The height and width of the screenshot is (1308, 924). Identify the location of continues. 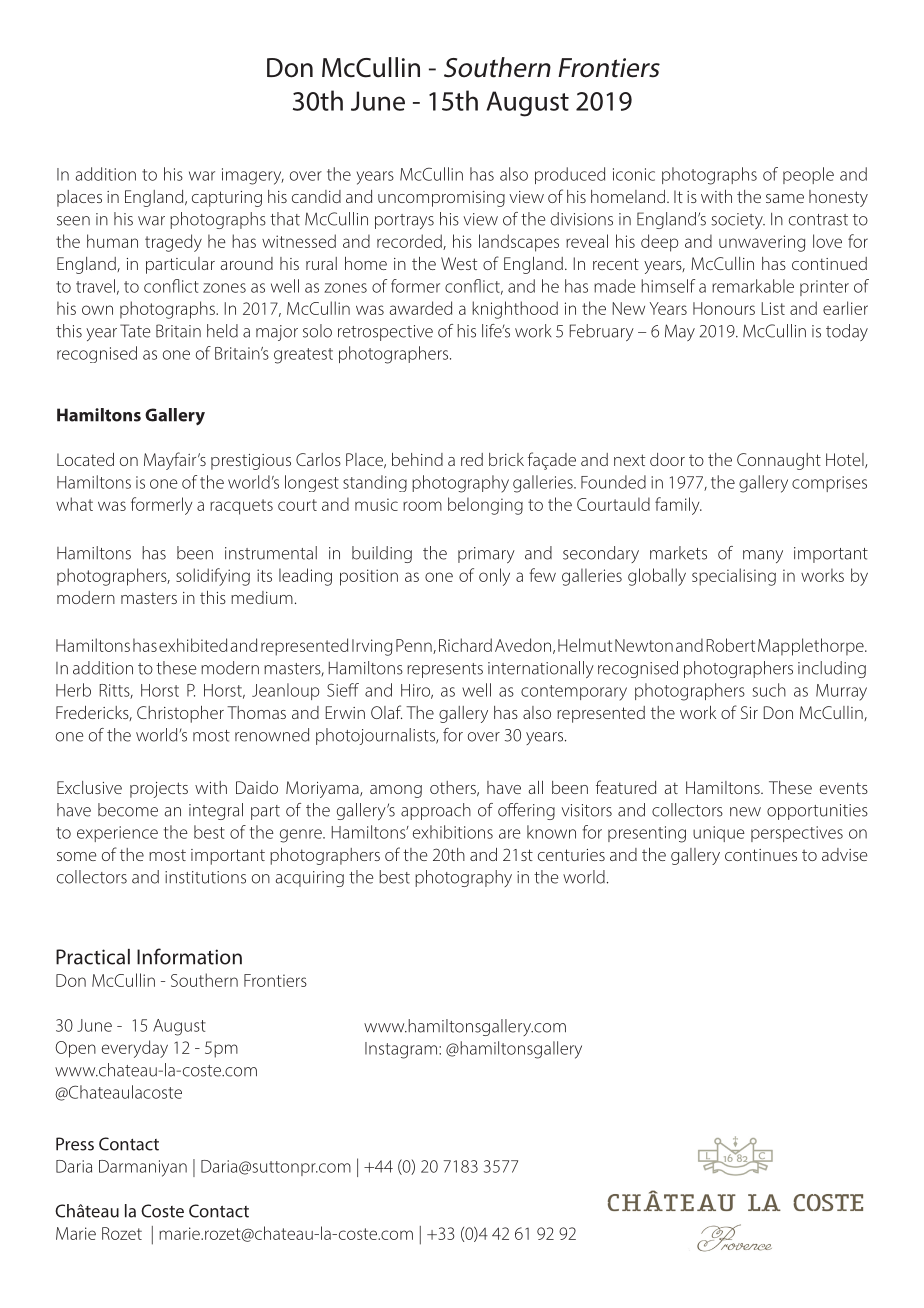
(761, 855).
